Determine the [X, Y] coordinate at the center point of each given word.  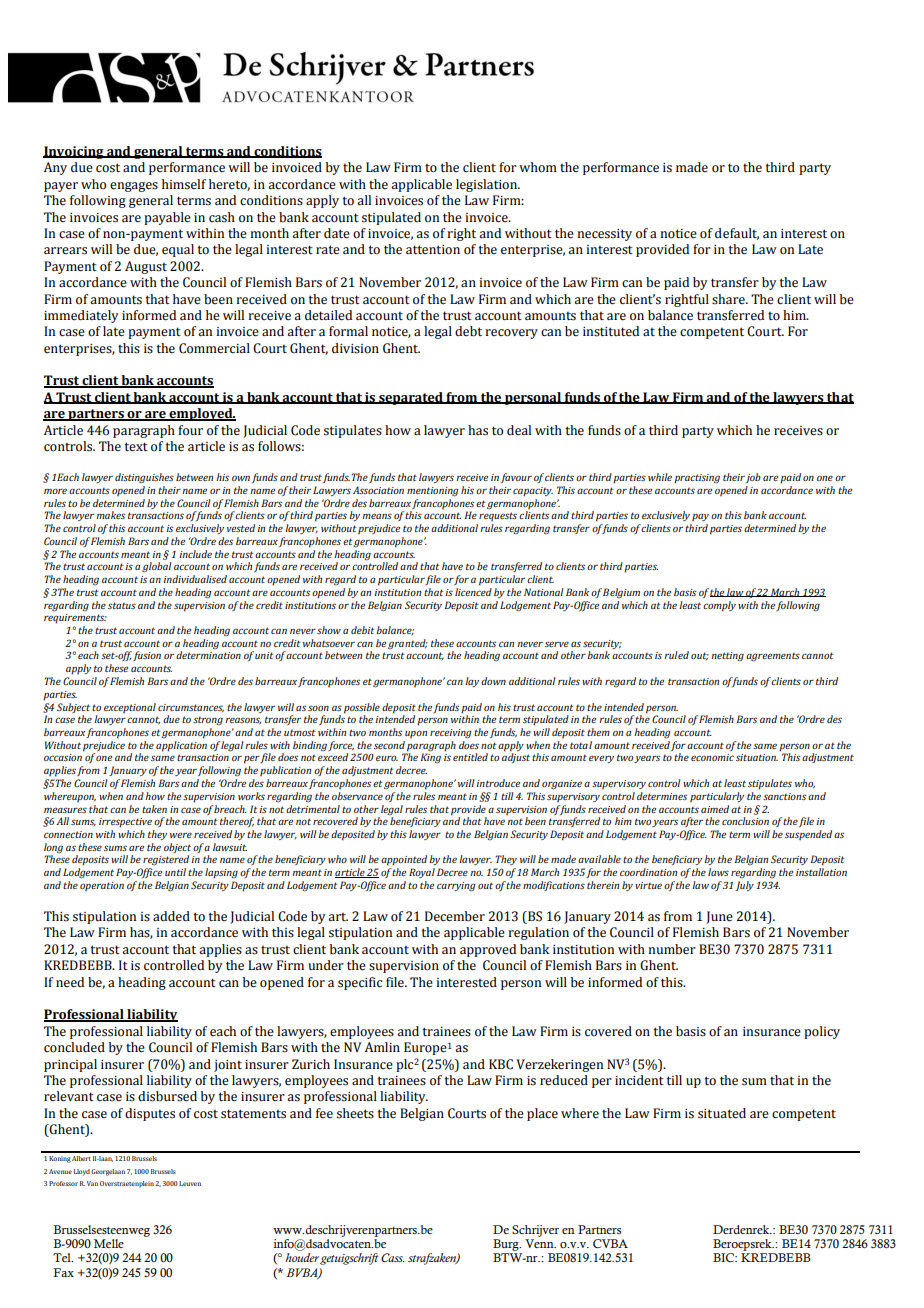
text [136, 447]
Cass [393, 1257]
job [753, 478]
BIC [725, 1257]
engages [134, 187]
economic [712, 757]
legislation [487, 185]
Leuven [190, 1183]
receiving [451, 734]
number [672, 949]
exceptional [130, 708]
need [70, 982]
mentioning [433, 492]
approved [488, 950]
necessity [604, 235]
